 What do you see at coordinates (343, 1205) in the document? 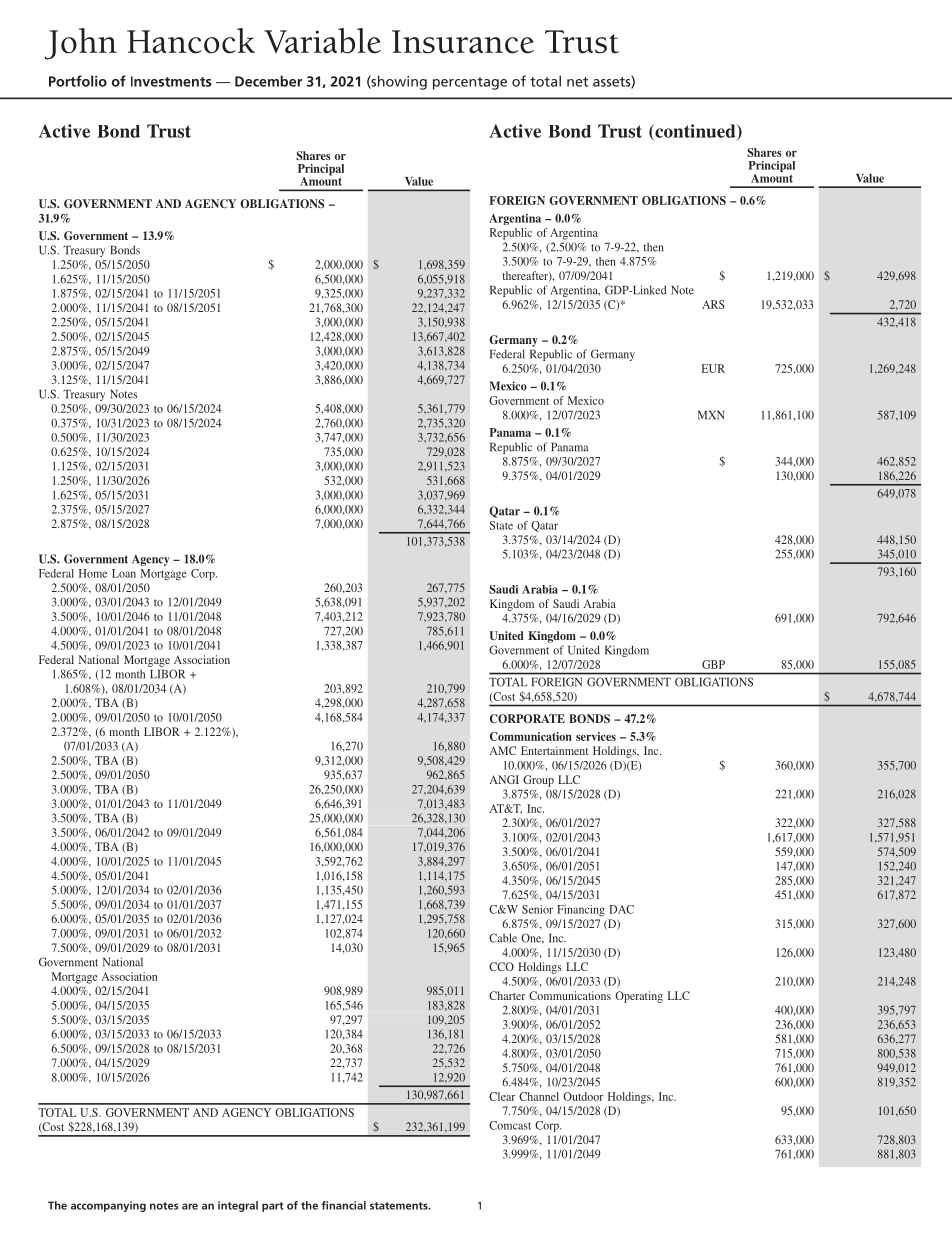
I see `financial` at bounding box center [343, 1205].
